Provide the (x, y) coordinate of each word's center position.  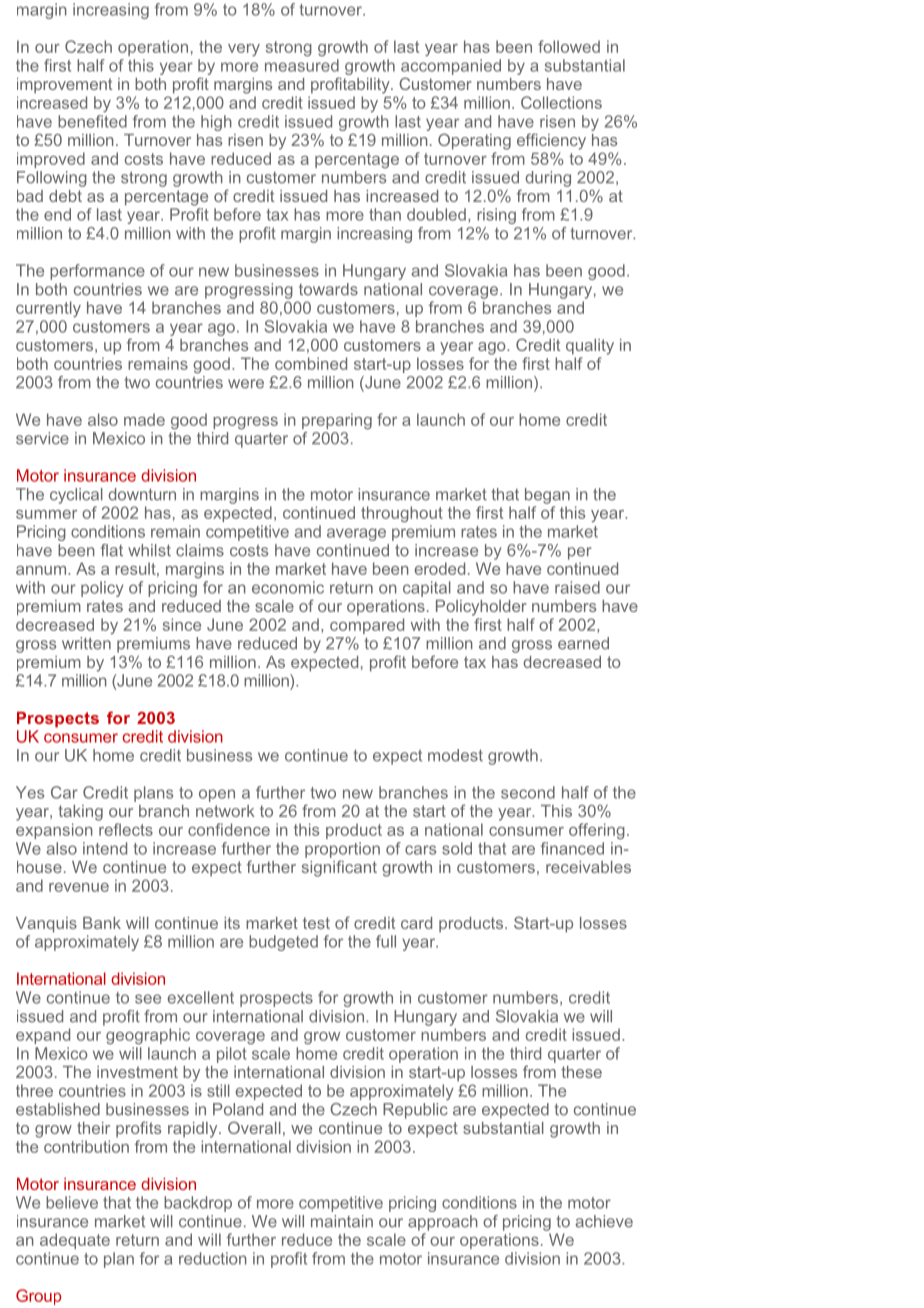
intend (105, 848)
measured (302, 65)
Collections (561, 102)
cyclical (76, 496)
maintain (342, 1221)
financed (572, 848)
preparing (337, 421)
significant (339, 868)
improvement (64, 86)
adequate (75, 1241)
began (547, 496)
